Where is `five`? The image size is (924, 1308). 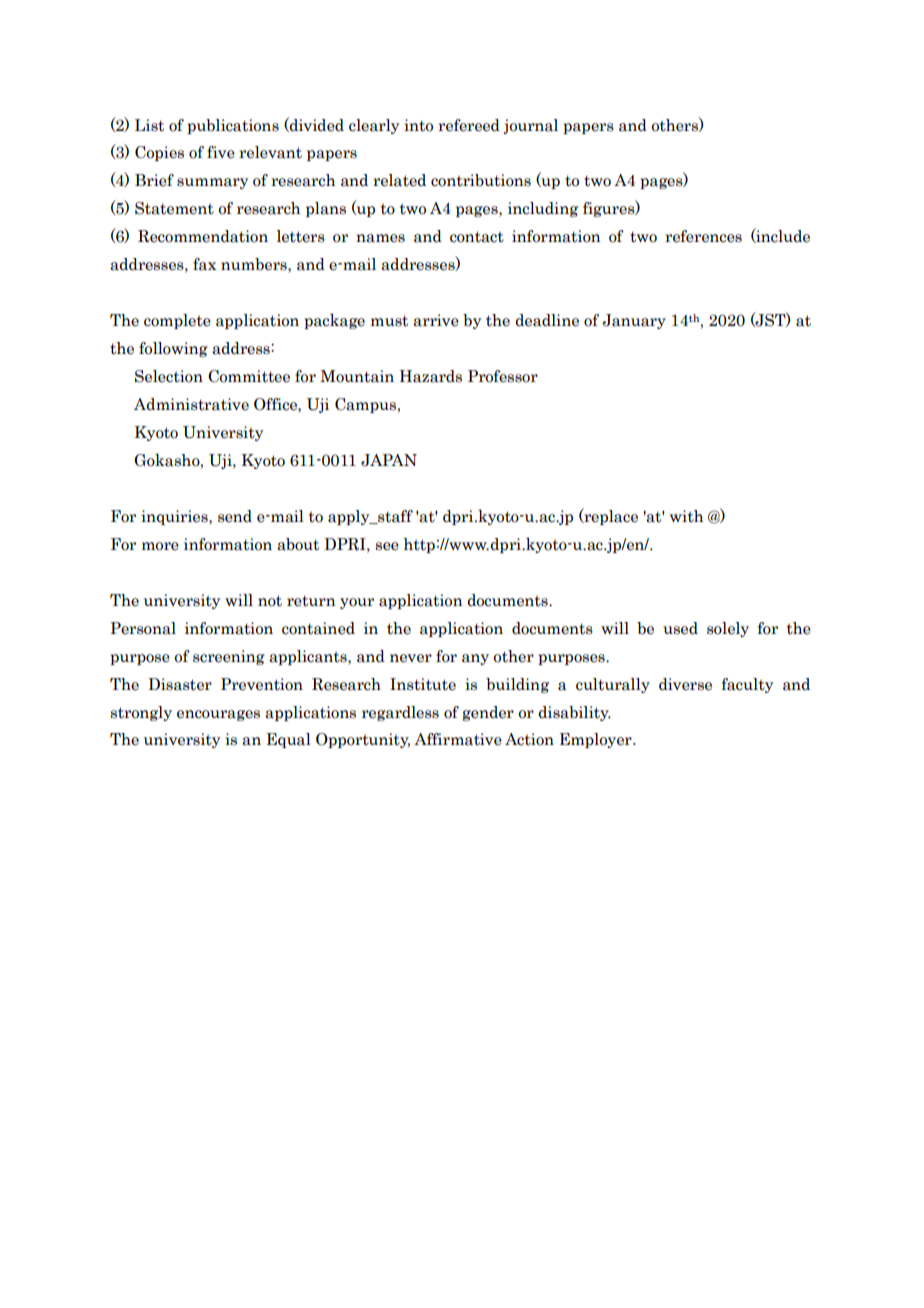
five is located at coordinates (221, 152).
